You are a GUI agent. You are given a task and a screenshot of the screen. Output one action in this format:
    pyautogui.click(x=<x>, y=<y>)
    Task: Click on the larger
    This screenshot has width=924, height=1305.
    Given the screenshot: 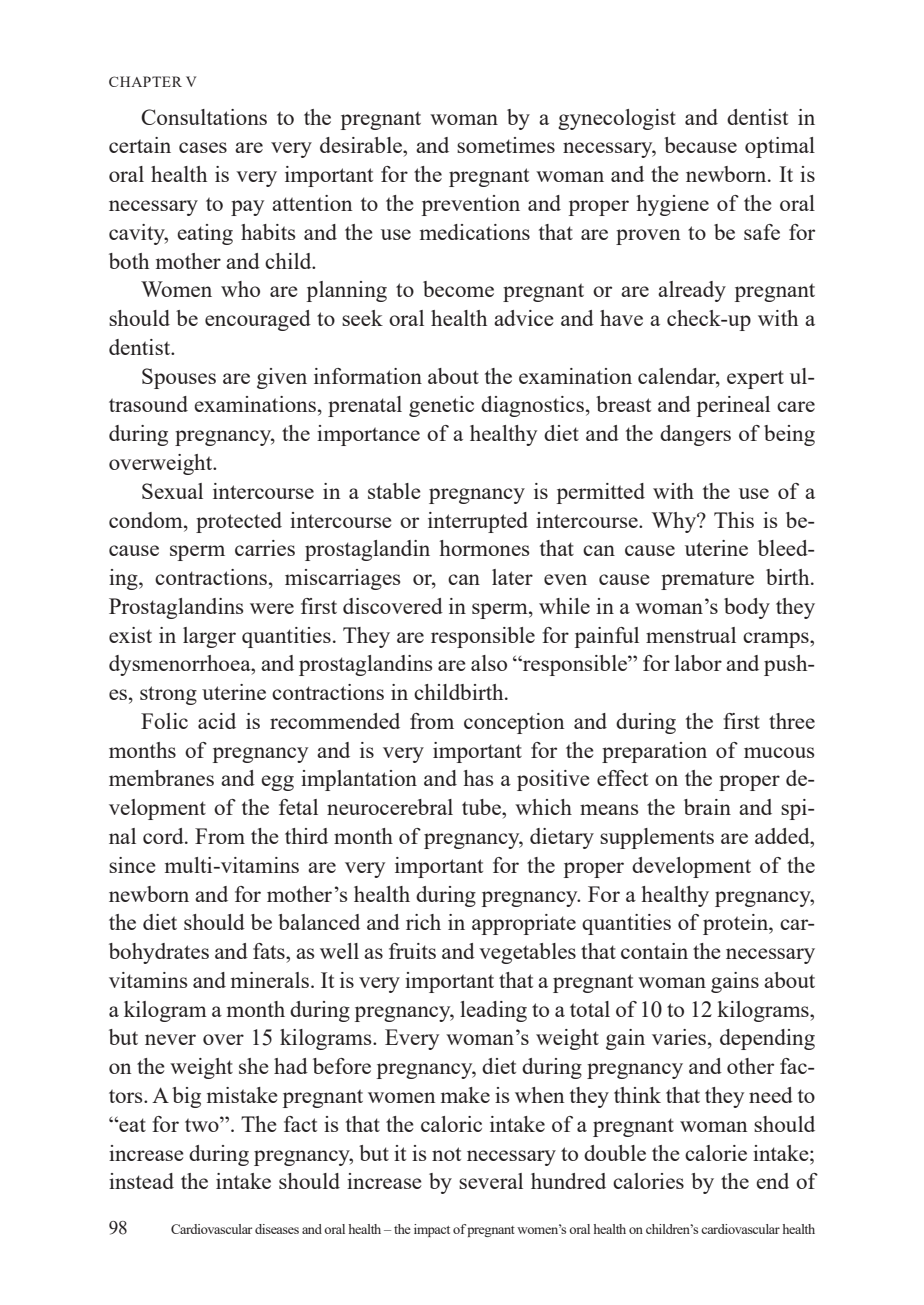 What is the action you would take?
    pyautogui.click(x=209, y=637)
